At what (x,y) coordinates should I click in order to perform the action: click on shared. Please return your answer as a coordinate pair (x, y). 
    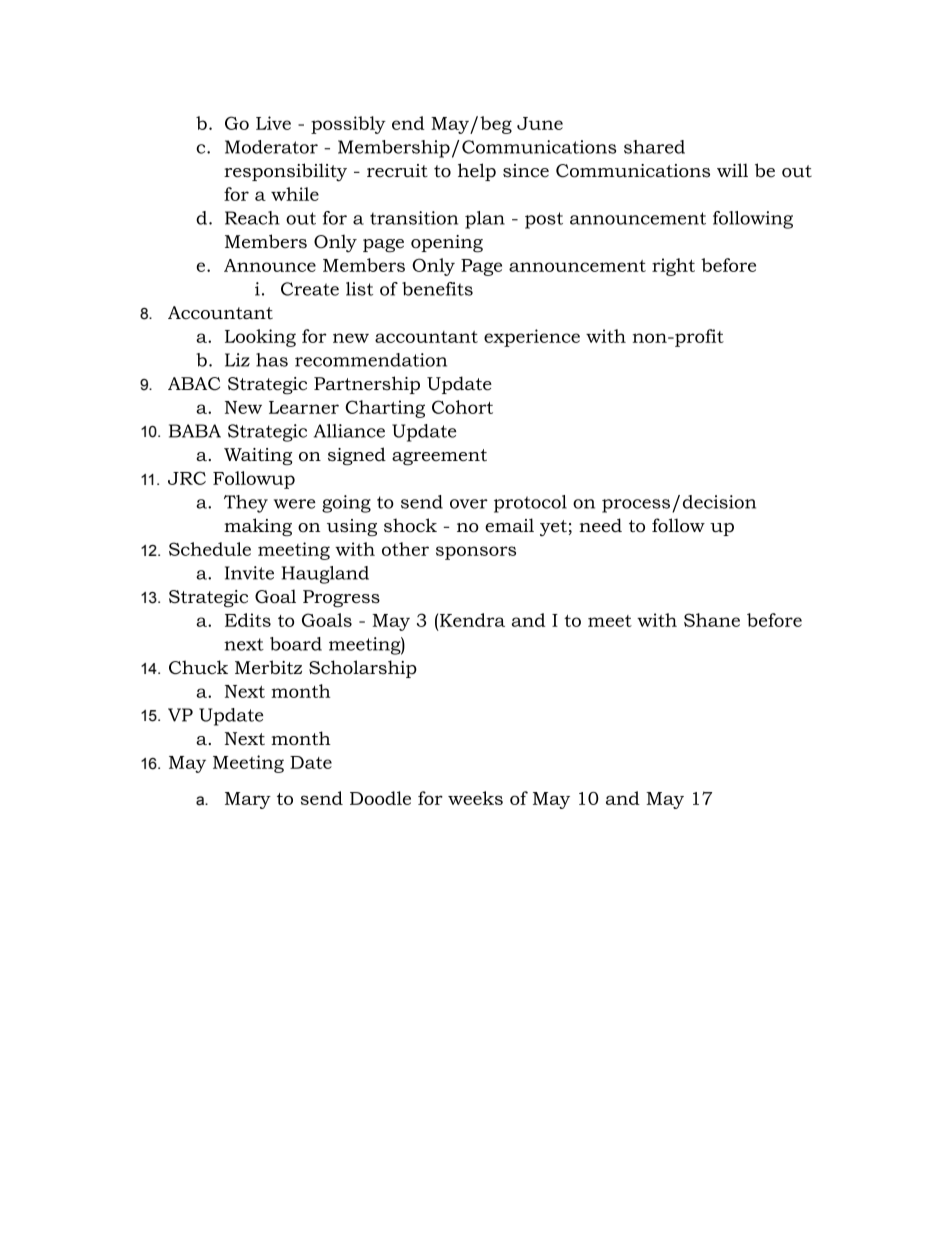
    Looking at the image, I should click on (654, 147).
